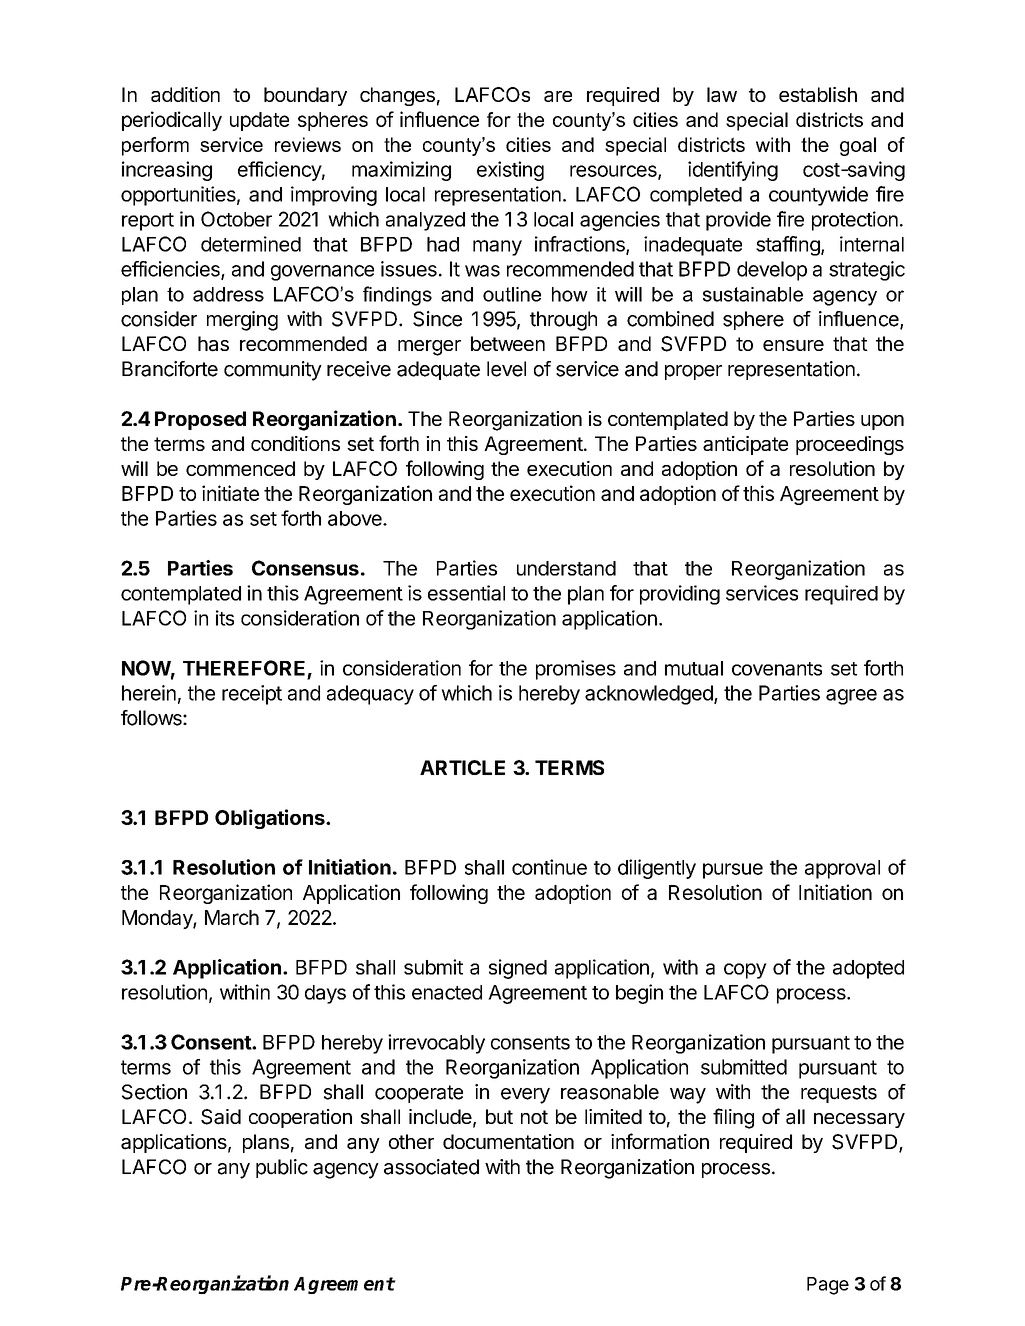 This document has width=1025, height=1326. What do you see at coordinates (252, 695) in the document?
I see `receipt` at bounding box center [252, 695].
